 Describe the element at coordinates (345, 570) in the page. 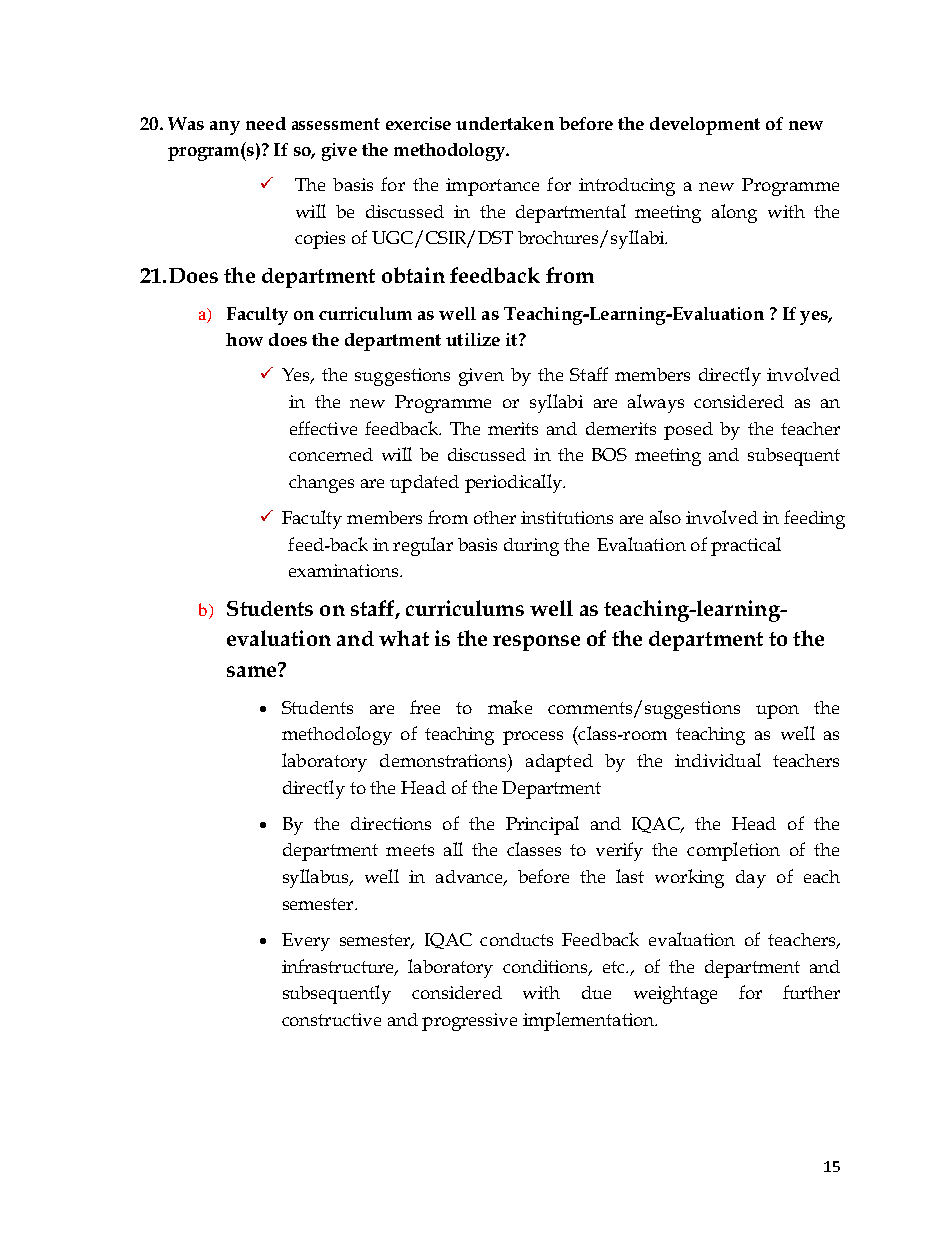

I see `examinations` at that location.
